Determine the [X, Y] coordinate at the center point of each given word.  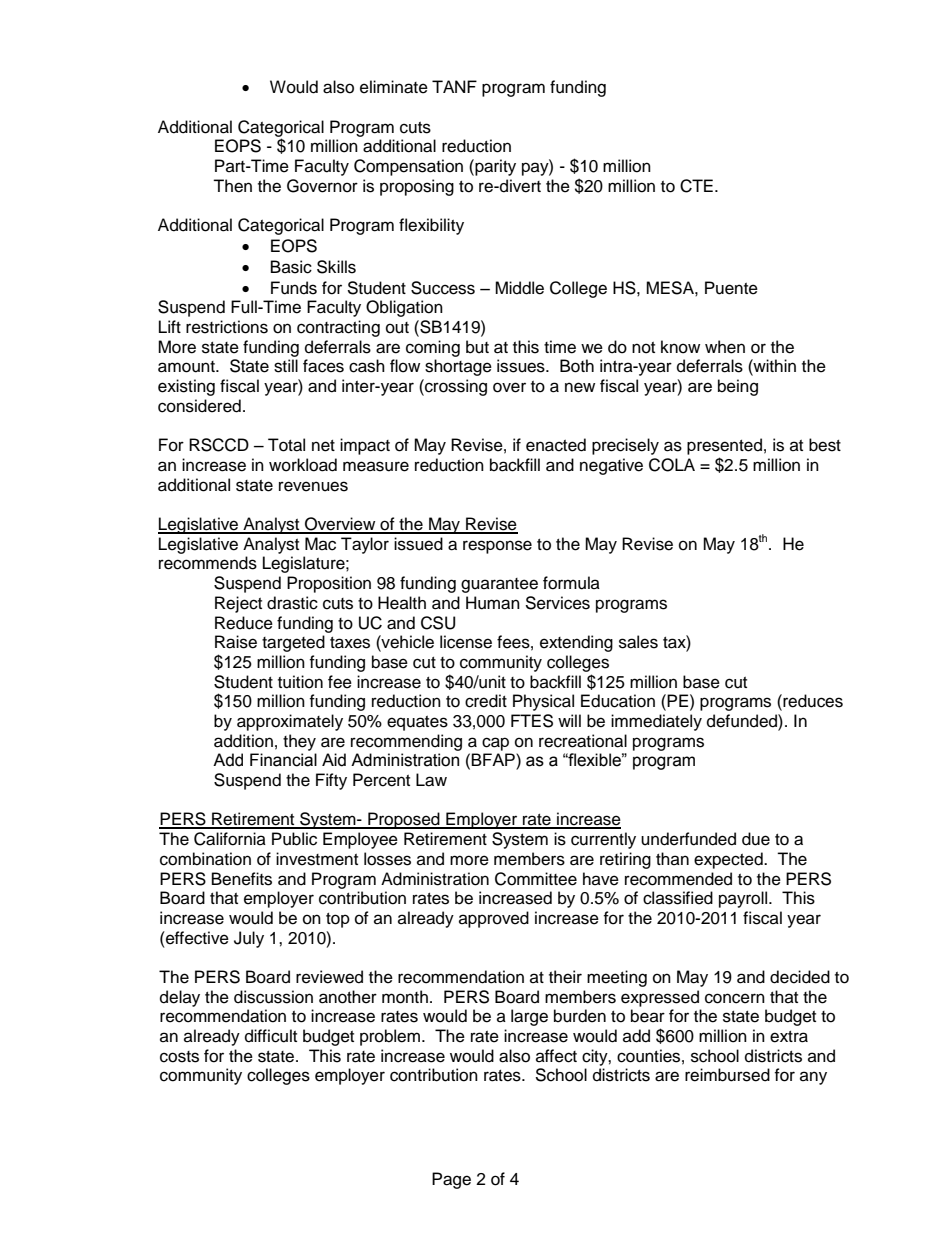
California [230, 839]
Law [431, 780]
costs [179, 1057]
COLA [672, 465]
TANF [454, 86]
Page [451, 1180]
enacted [556, 445]
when [725, 347]
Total [286, 445]
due [756, 839]
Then [232, 186]
